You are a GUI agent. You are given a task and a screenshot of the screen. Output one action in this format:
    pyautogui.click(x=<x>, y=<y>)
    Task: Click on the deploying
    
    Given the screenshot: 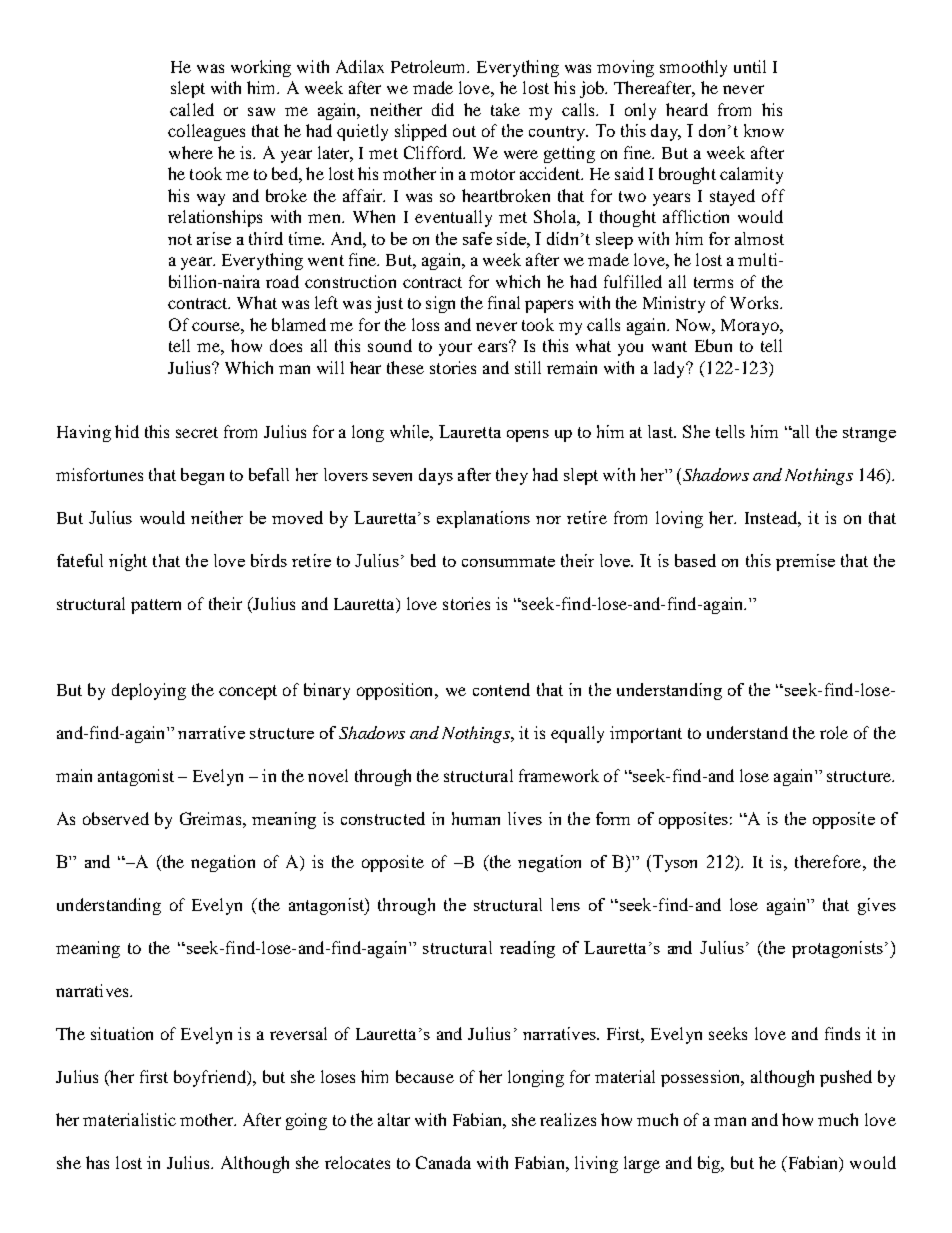 What is the action you would take?
    pyautogui.click(x=149, y=691)
